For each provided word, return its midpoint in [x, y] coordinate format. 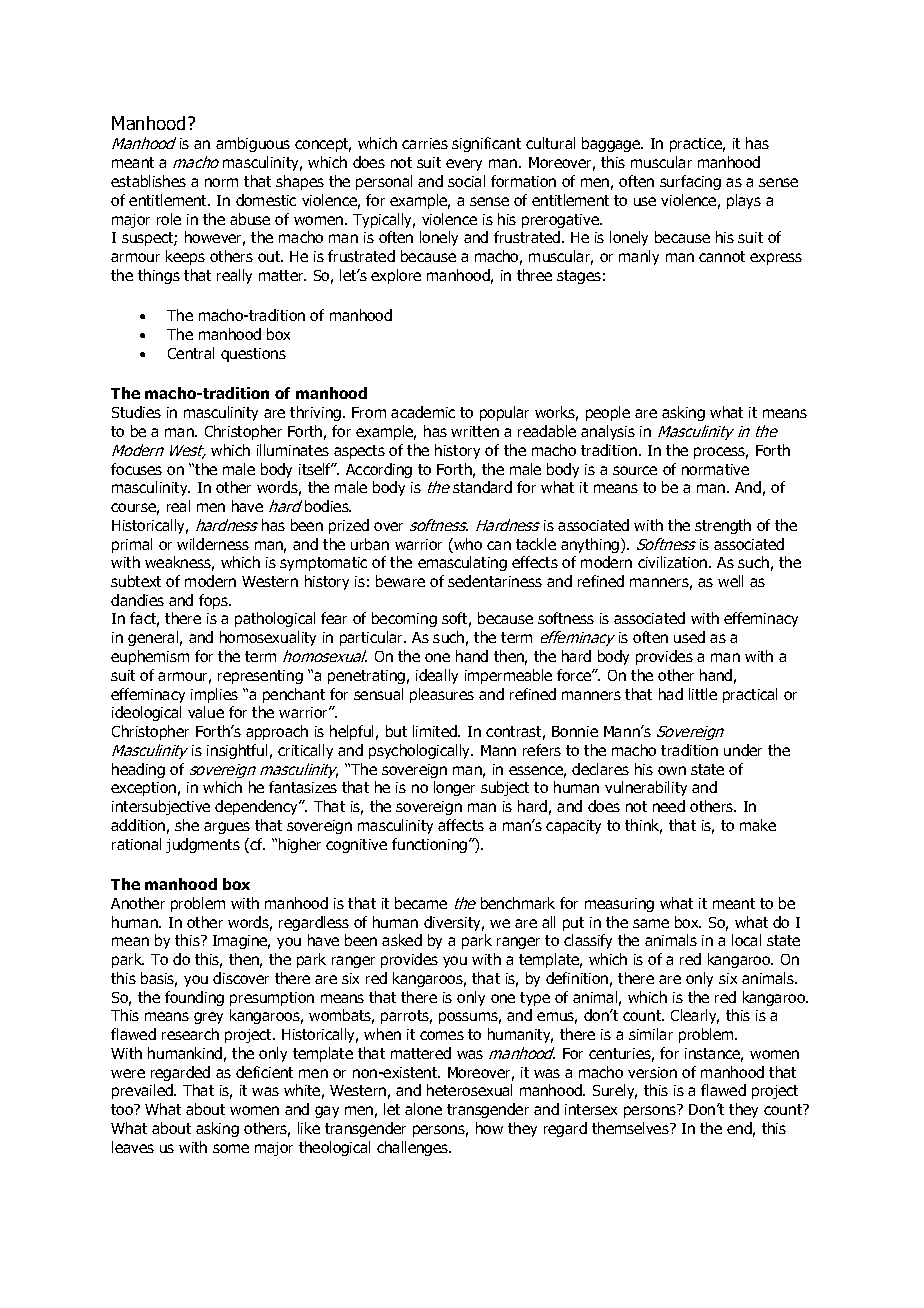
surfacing [690, 182]
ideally [437, 676]
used [689, 637]
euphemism [150, 657]
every [464, 165]
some [231, 1148]
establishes [148, 181]
